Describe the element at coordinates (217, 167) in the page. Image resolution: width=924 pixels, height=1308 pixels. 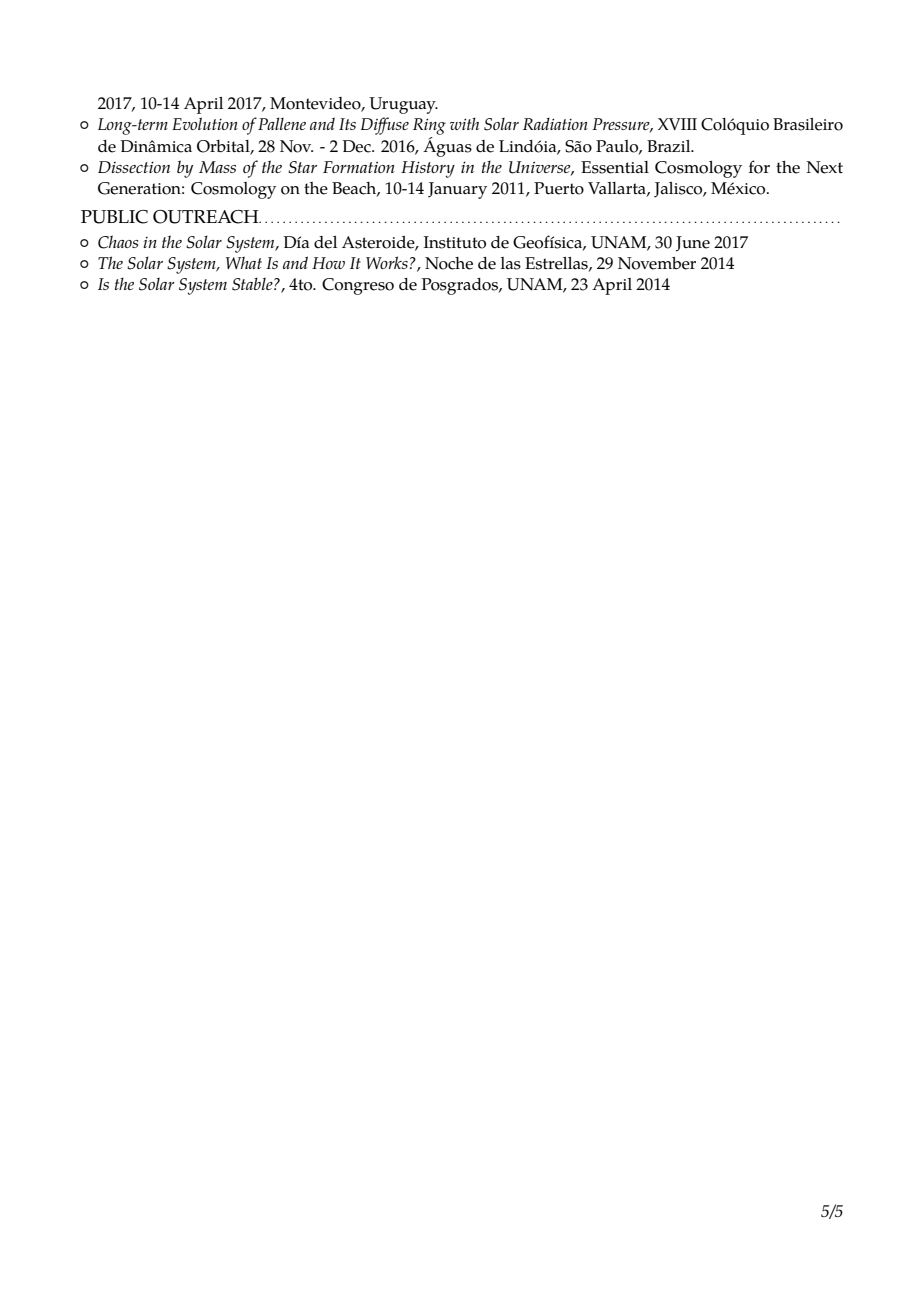
I see `Mass` at that location.
